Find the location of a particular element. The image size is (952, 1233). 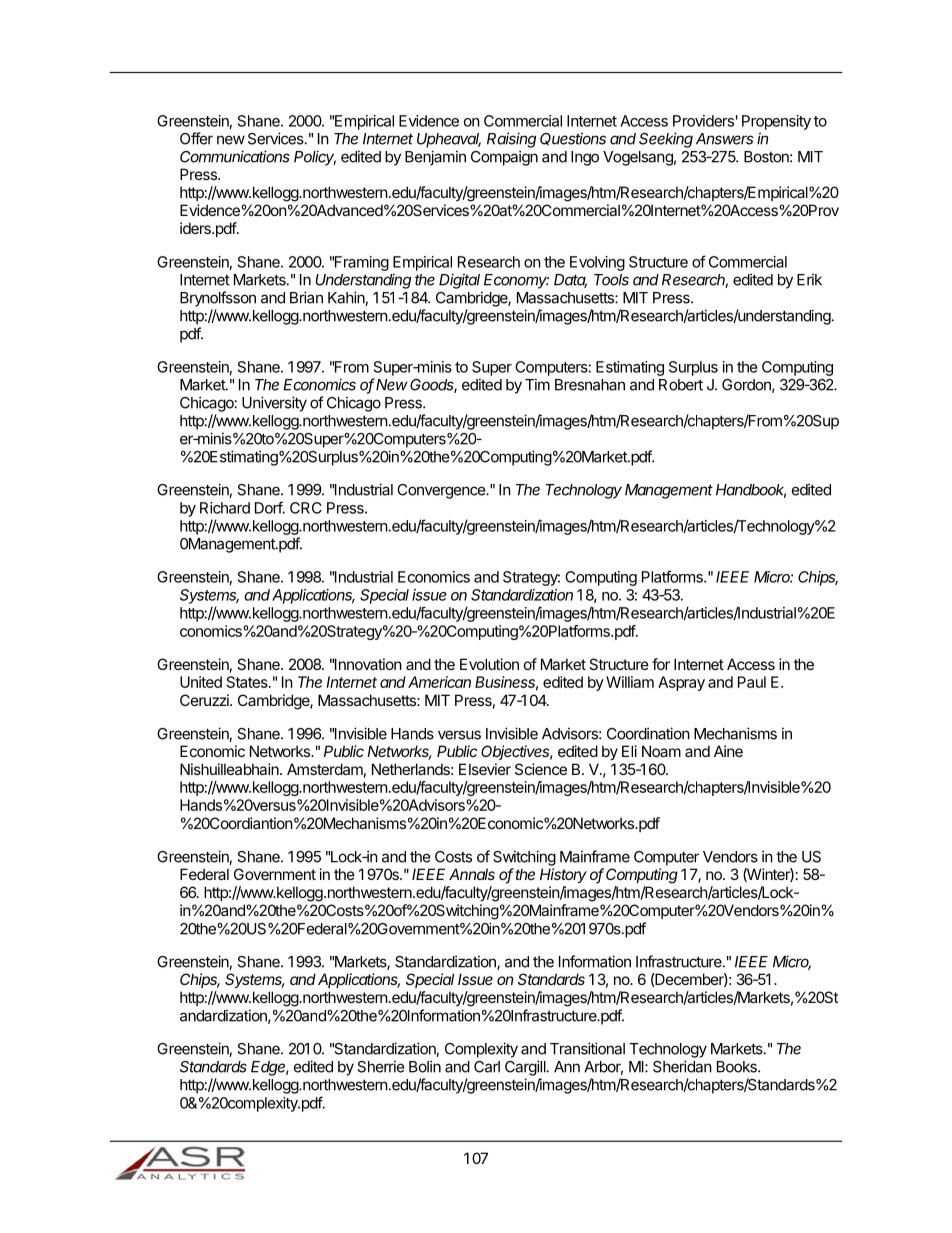

Bolin is located at coordinates (425, 1066).
